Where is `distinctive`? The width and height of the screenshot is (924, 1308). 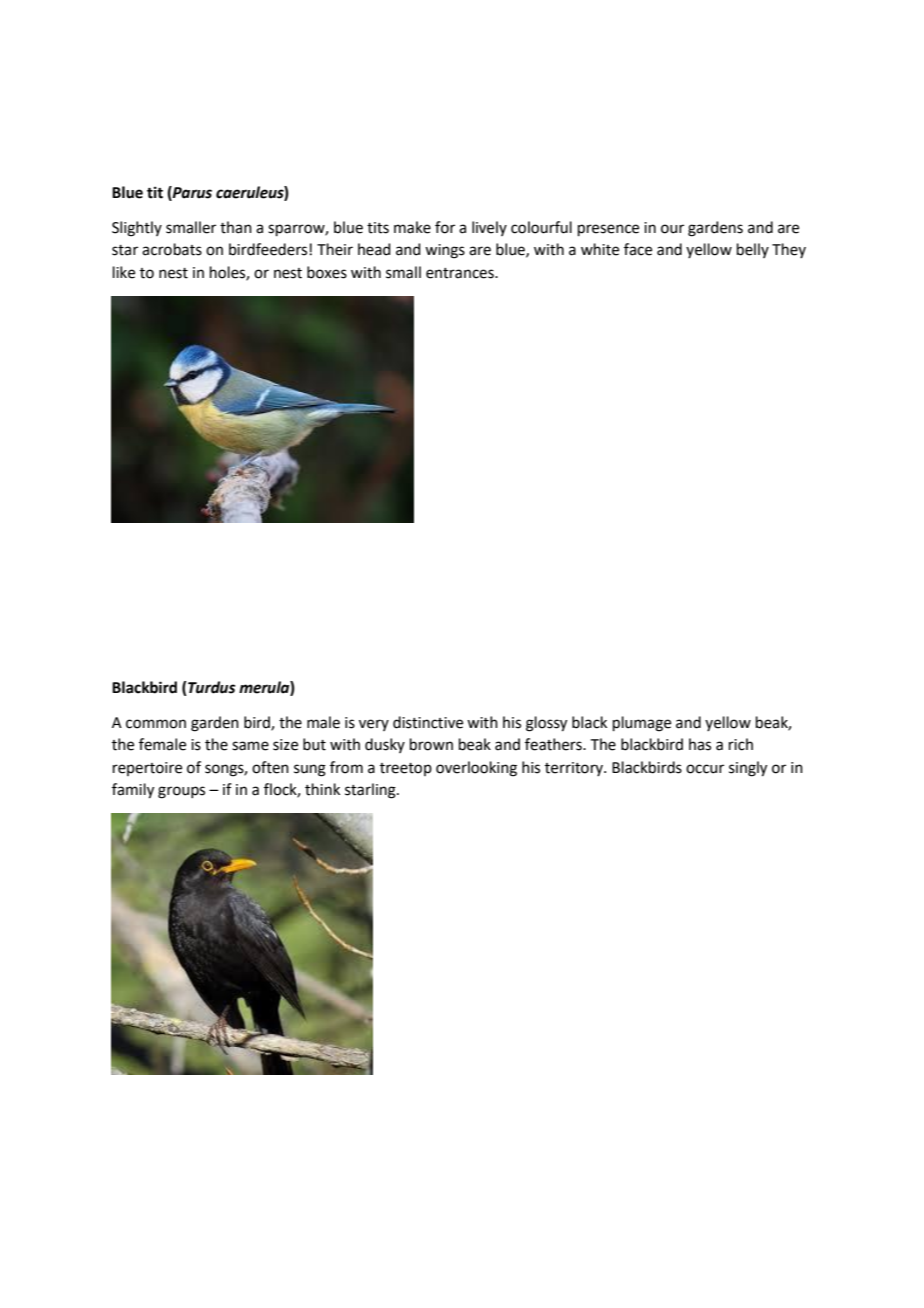 distinctive is located at coordinates (428, 722).
